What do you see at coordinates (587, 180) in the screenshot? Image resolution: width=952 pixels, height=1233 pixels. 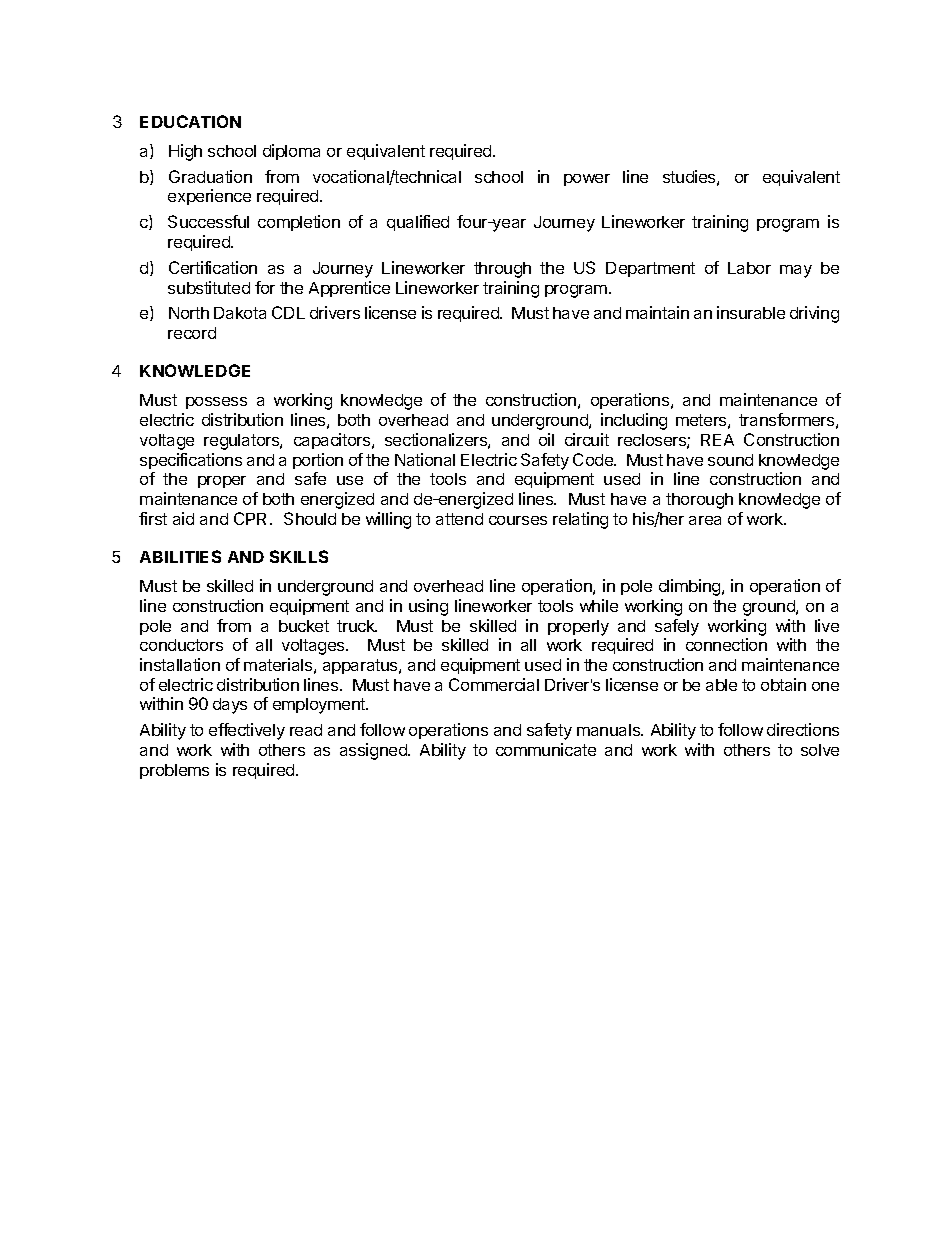 I see `power` at bounding box center [587, 180].
